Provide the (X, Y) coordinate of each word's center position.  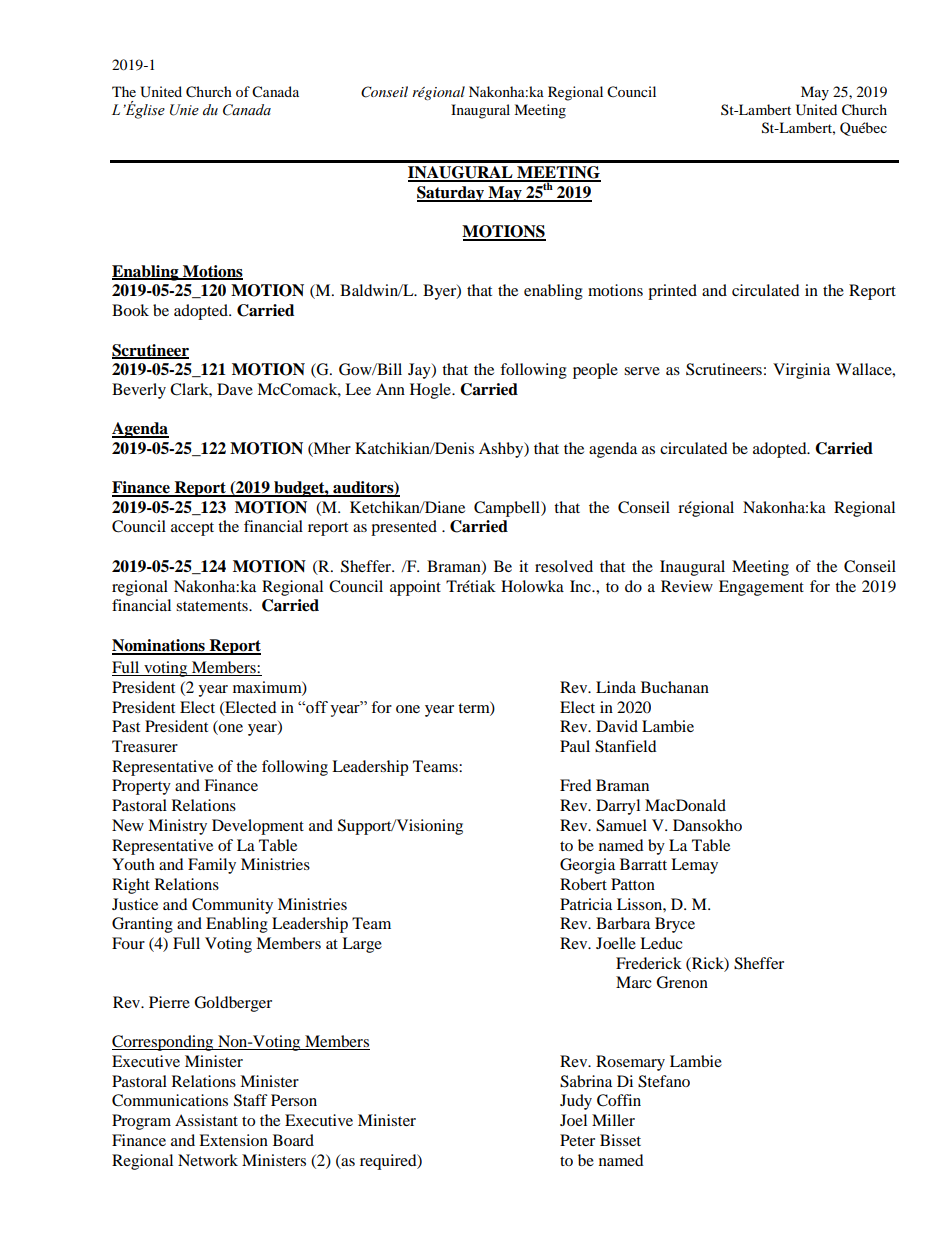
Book (130, 310)
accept (192, 529)
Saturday (452, 194)
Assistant (206, 1120)
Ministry (177, 827)
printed (672, 292)
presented (404, 528)
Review (687, 586)
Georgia (587, 866)
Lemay (694, 866)
